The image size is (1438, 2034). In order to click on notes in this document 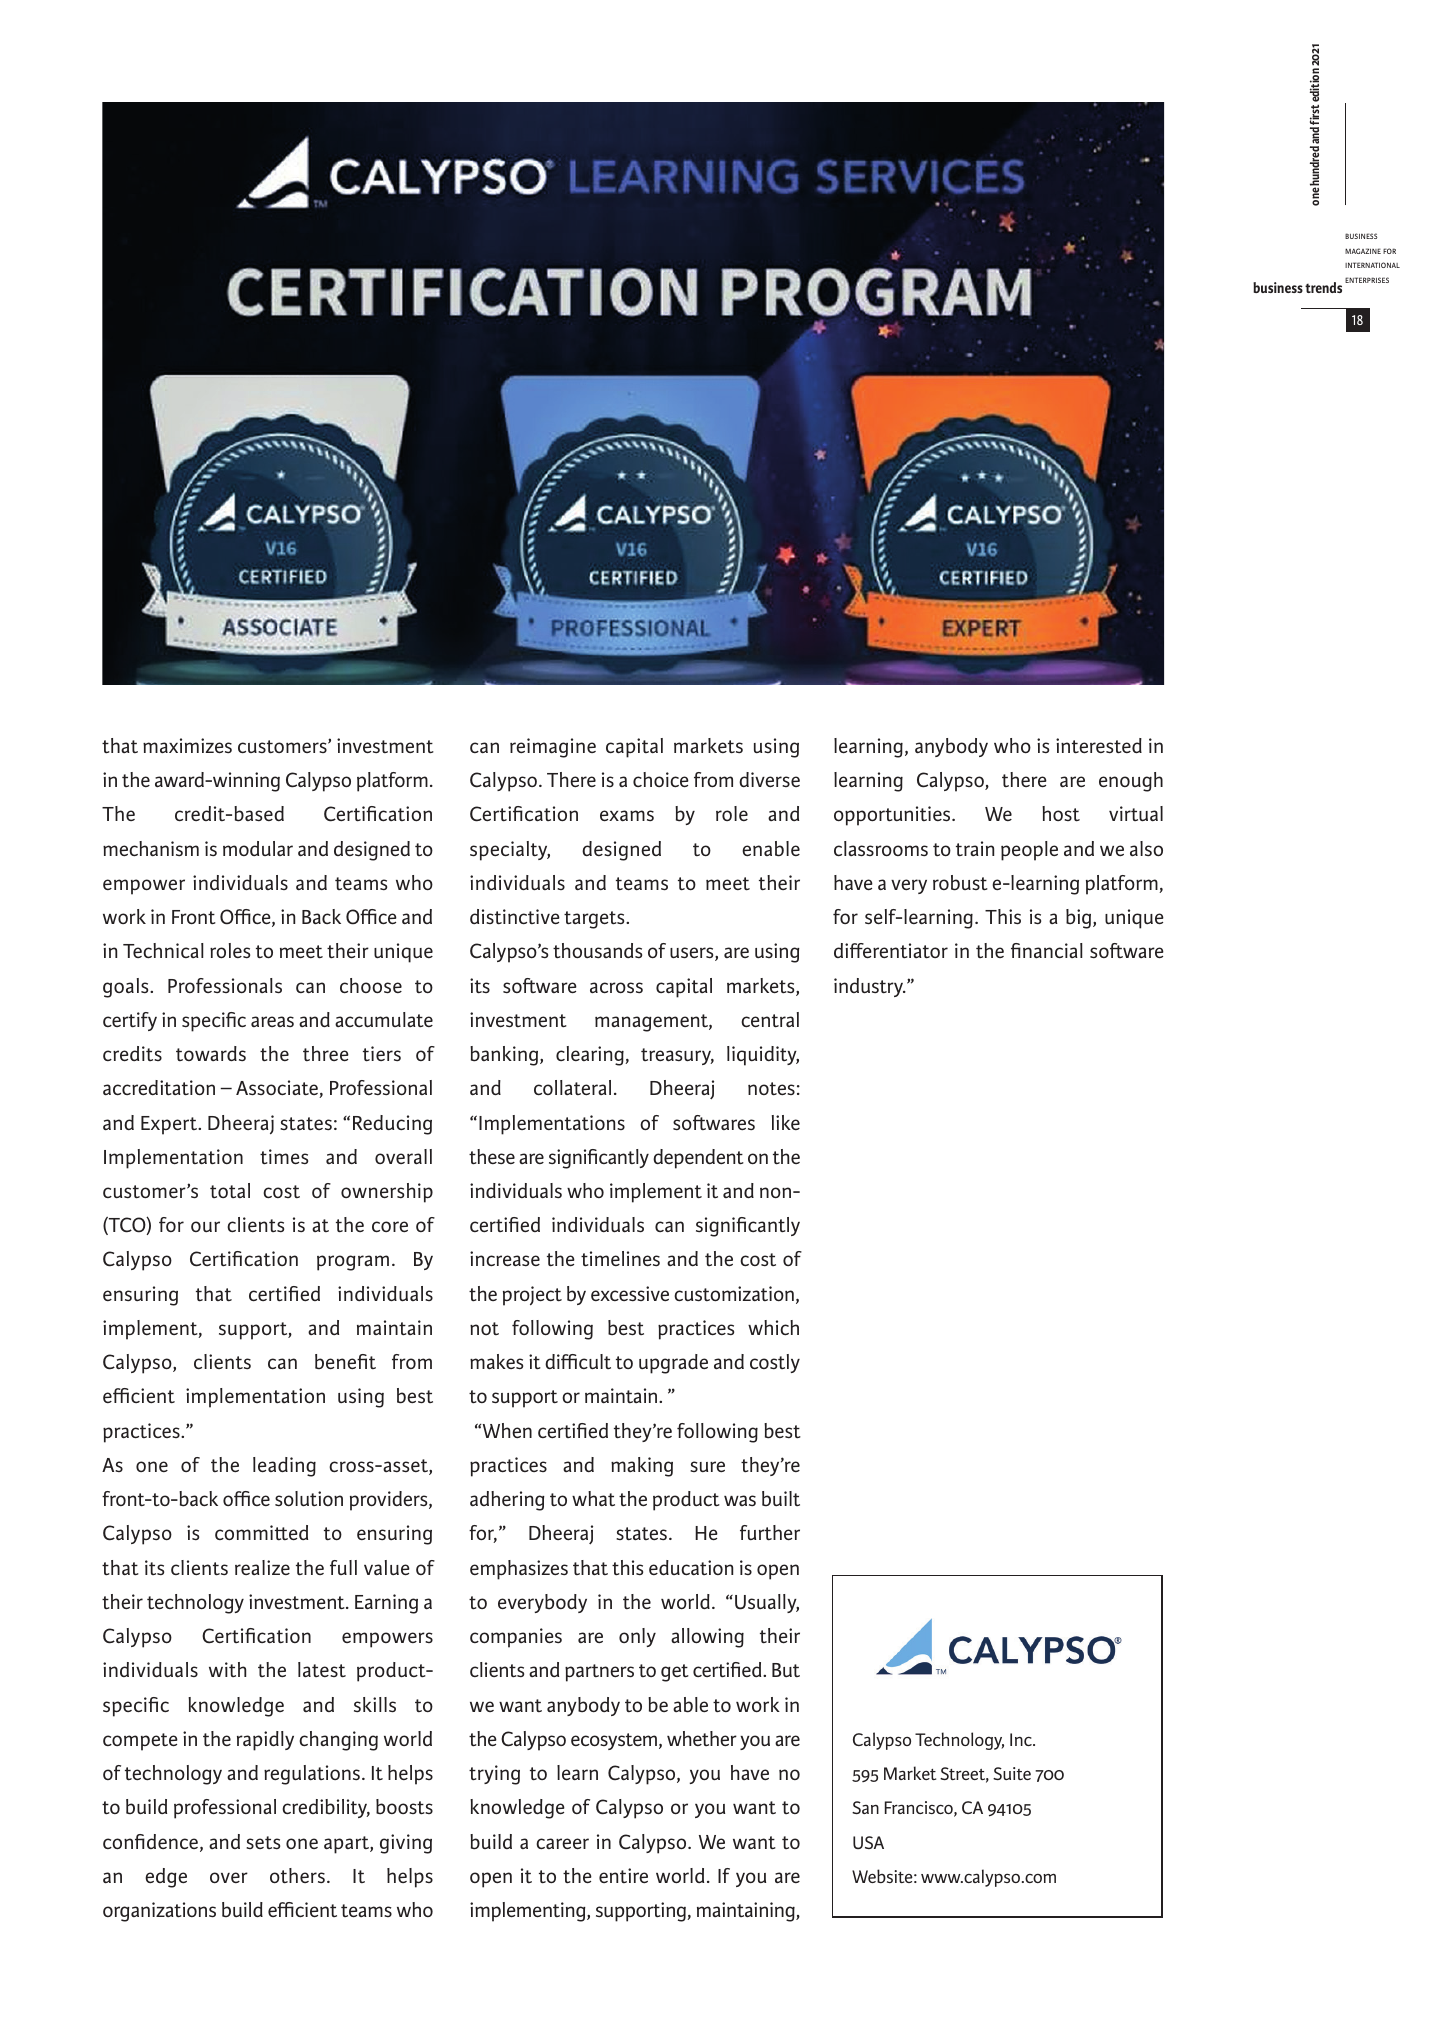, I will do `click(771, 1089)`.
